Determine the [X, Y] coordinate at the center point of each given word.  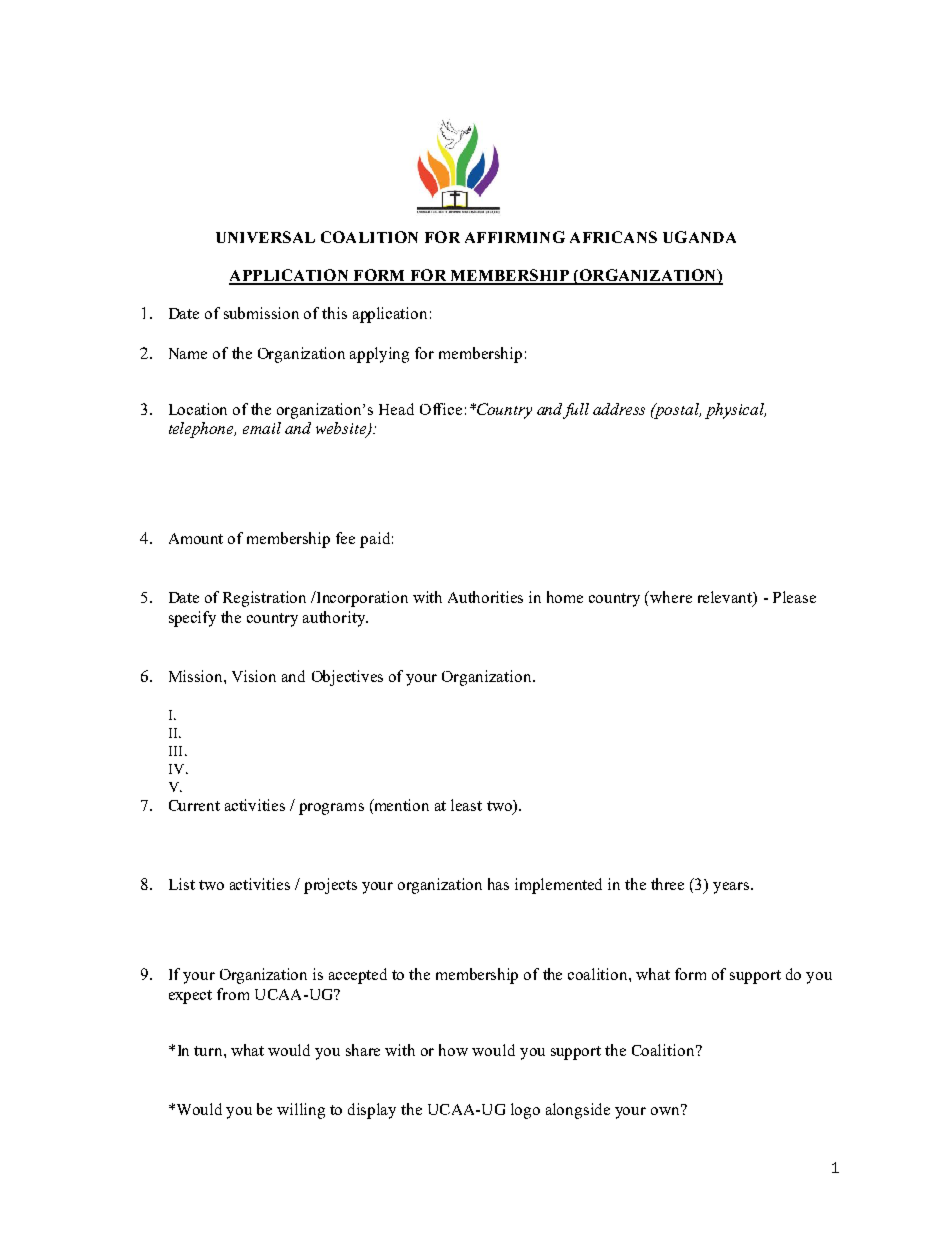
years [732, 888]
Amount [196, 538]
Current [194, 805]
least [466, 805]
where [671, 597]
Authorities [485, 597]
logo [525, 1111]
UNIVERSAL [265, 237]
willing [301, 1111]
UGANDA [699, 237]
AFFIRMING [515, 237]
